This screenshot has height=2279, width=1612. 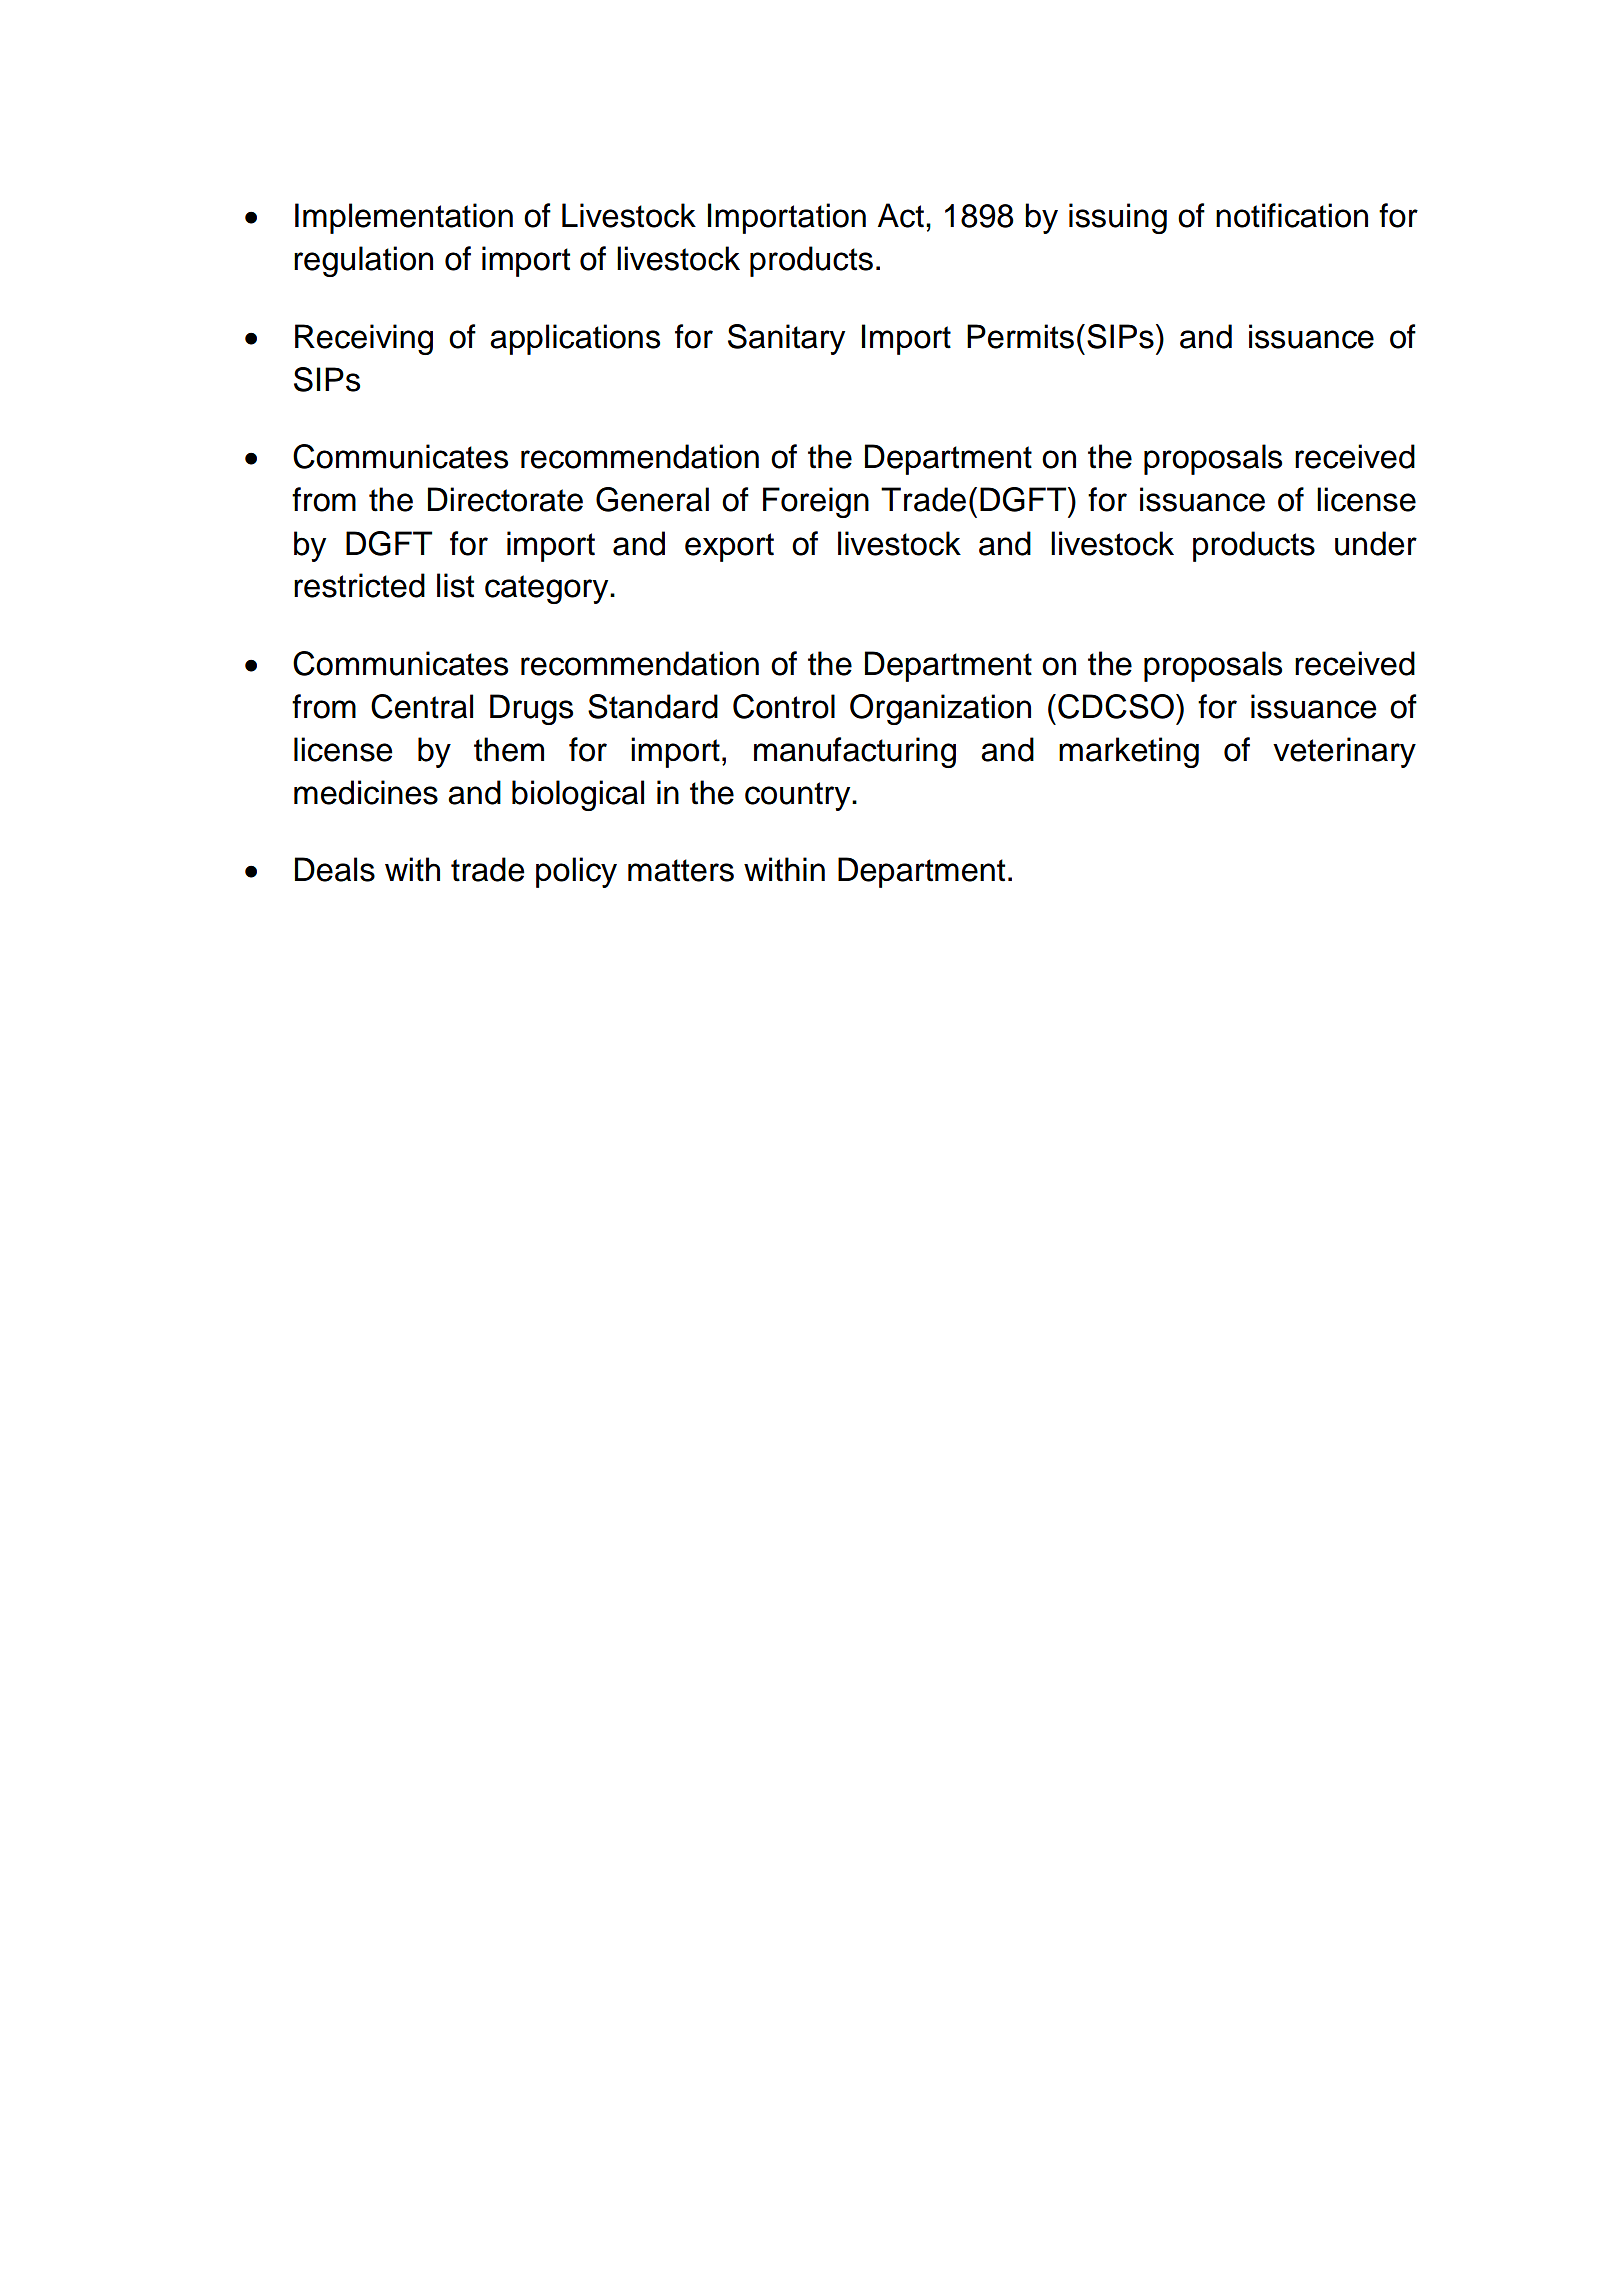 I want to click on veterinary, so click(x=1344, y=752).
